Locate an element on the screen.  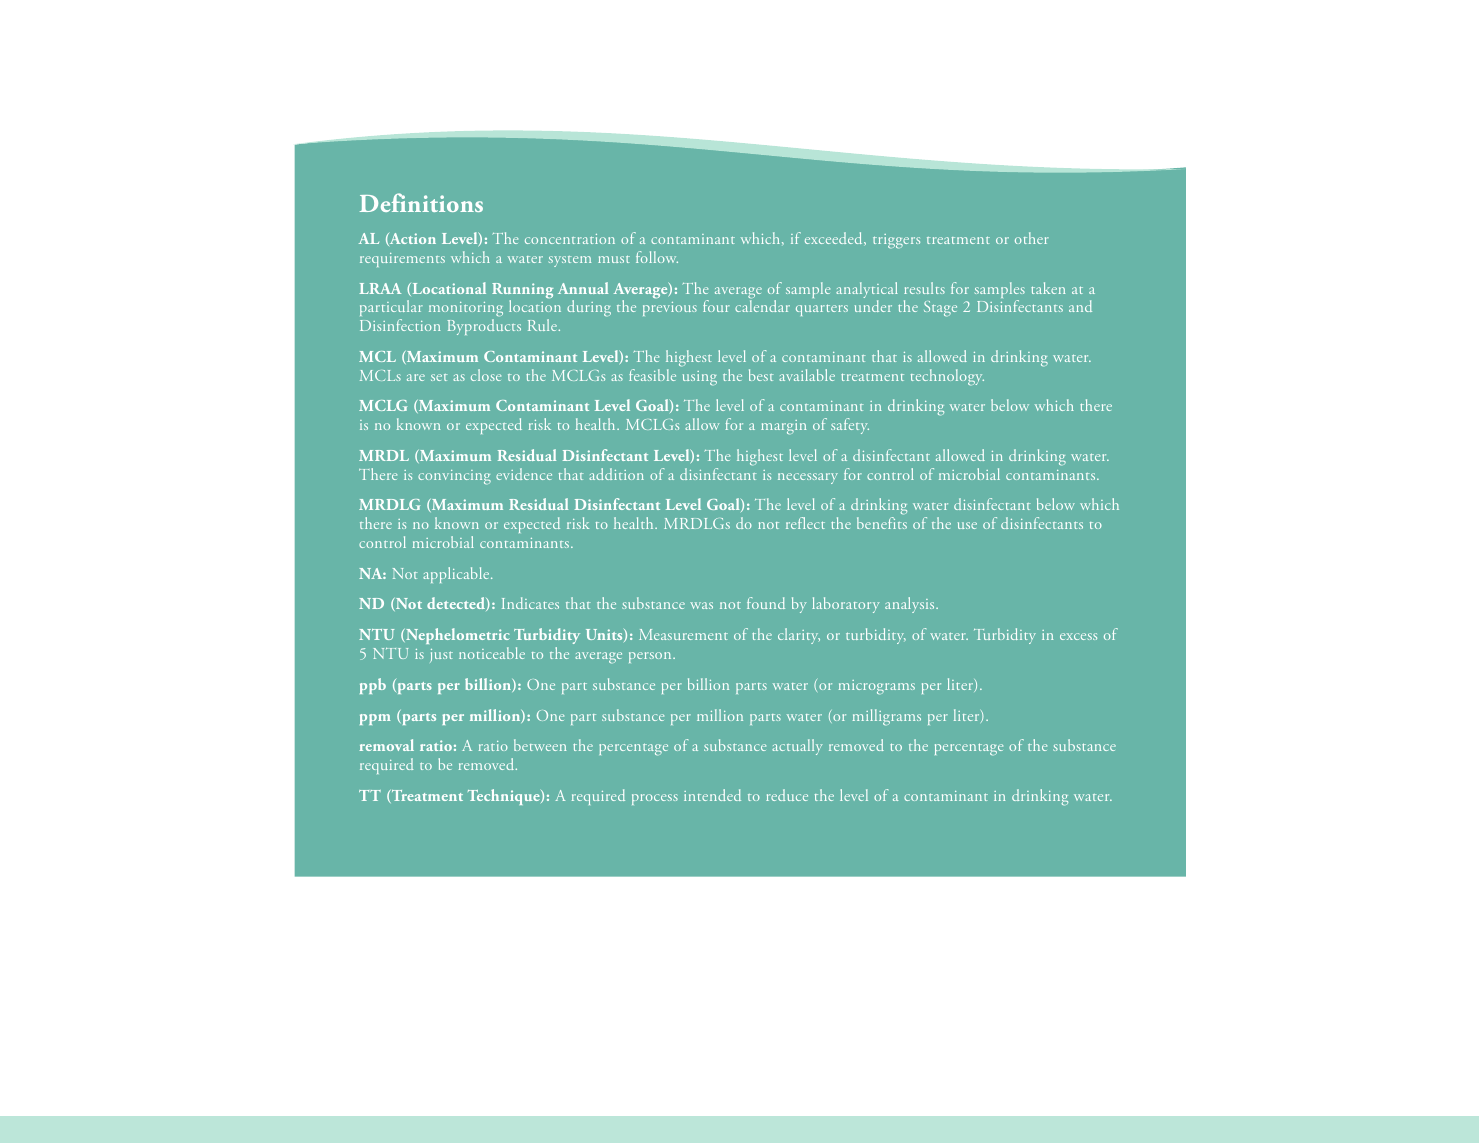
use is located at coordinates (967, 525).
